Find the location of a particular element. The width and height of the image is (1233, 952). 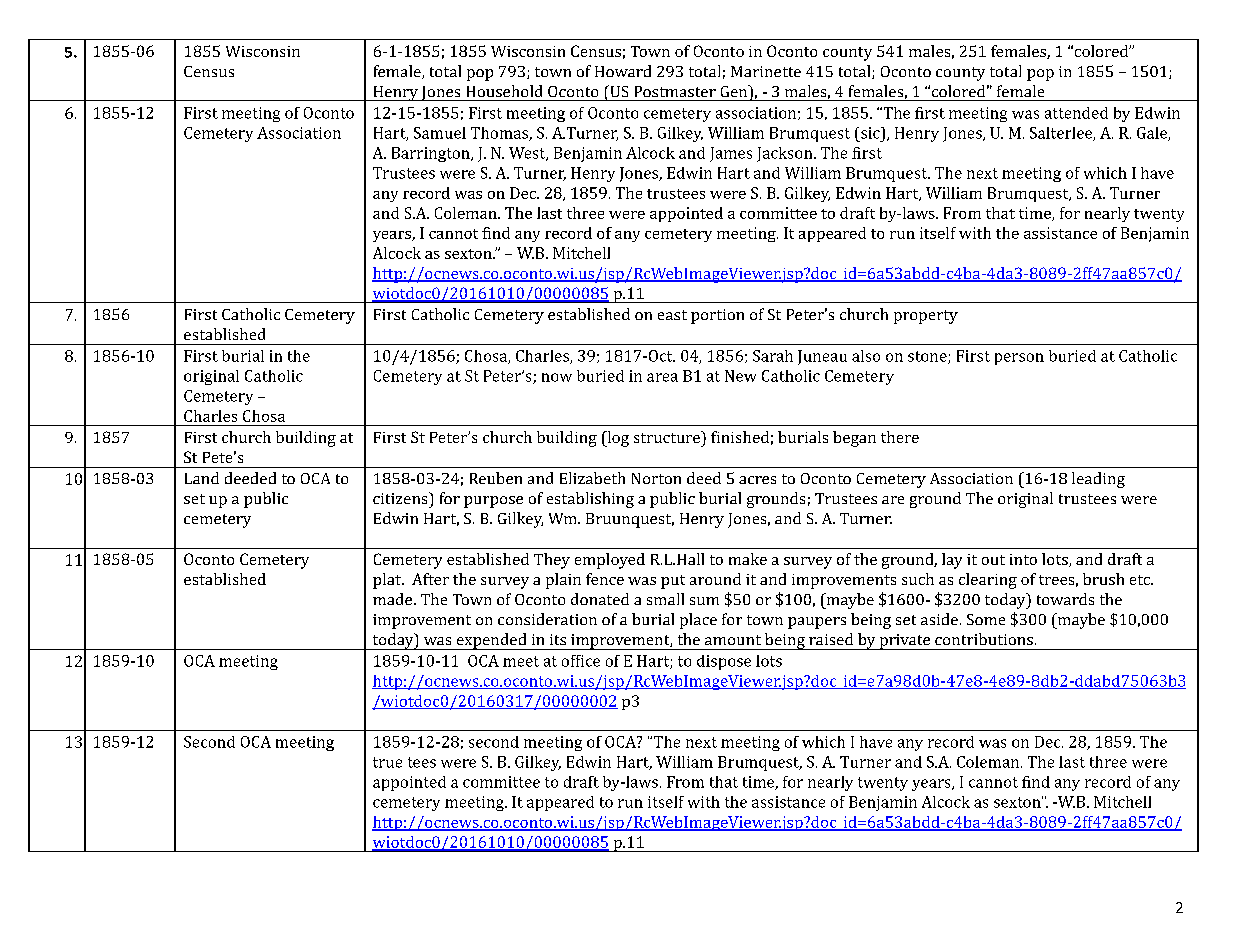

structure is located at coordinates (668, 437).
